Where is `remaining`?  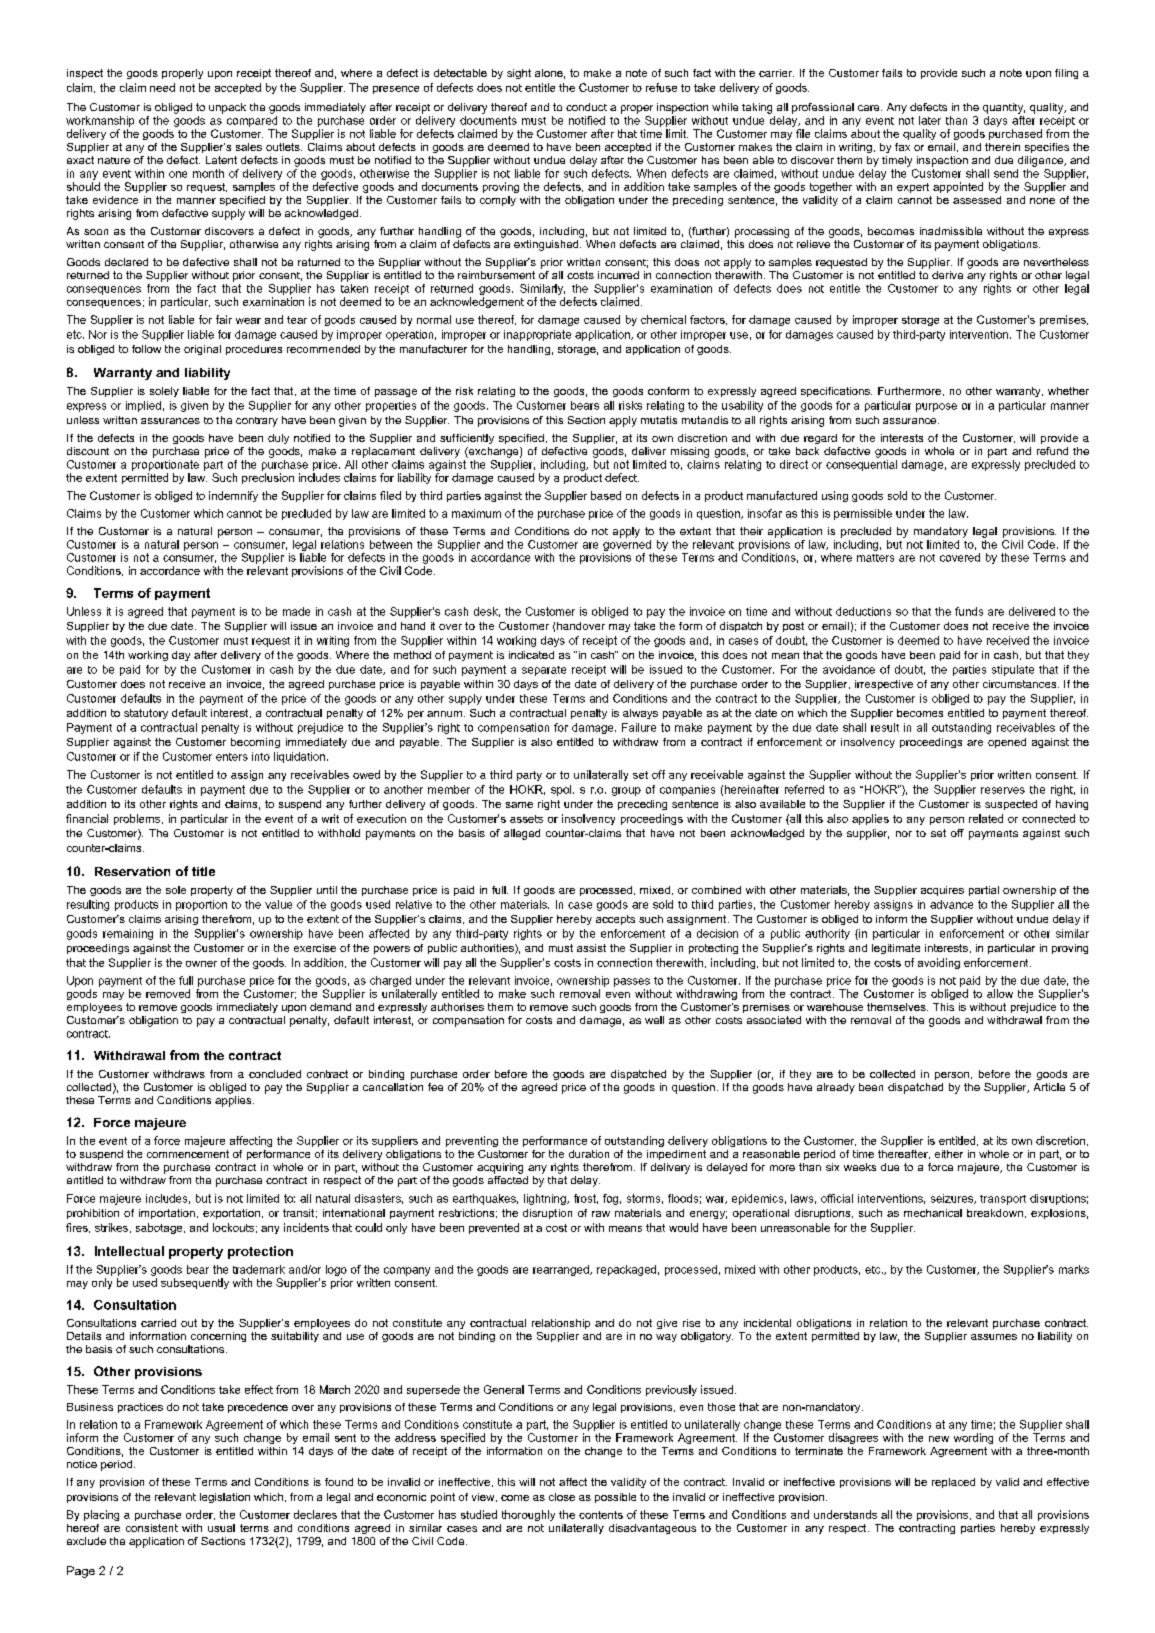 remaining is located at coordinates (128, 934).
